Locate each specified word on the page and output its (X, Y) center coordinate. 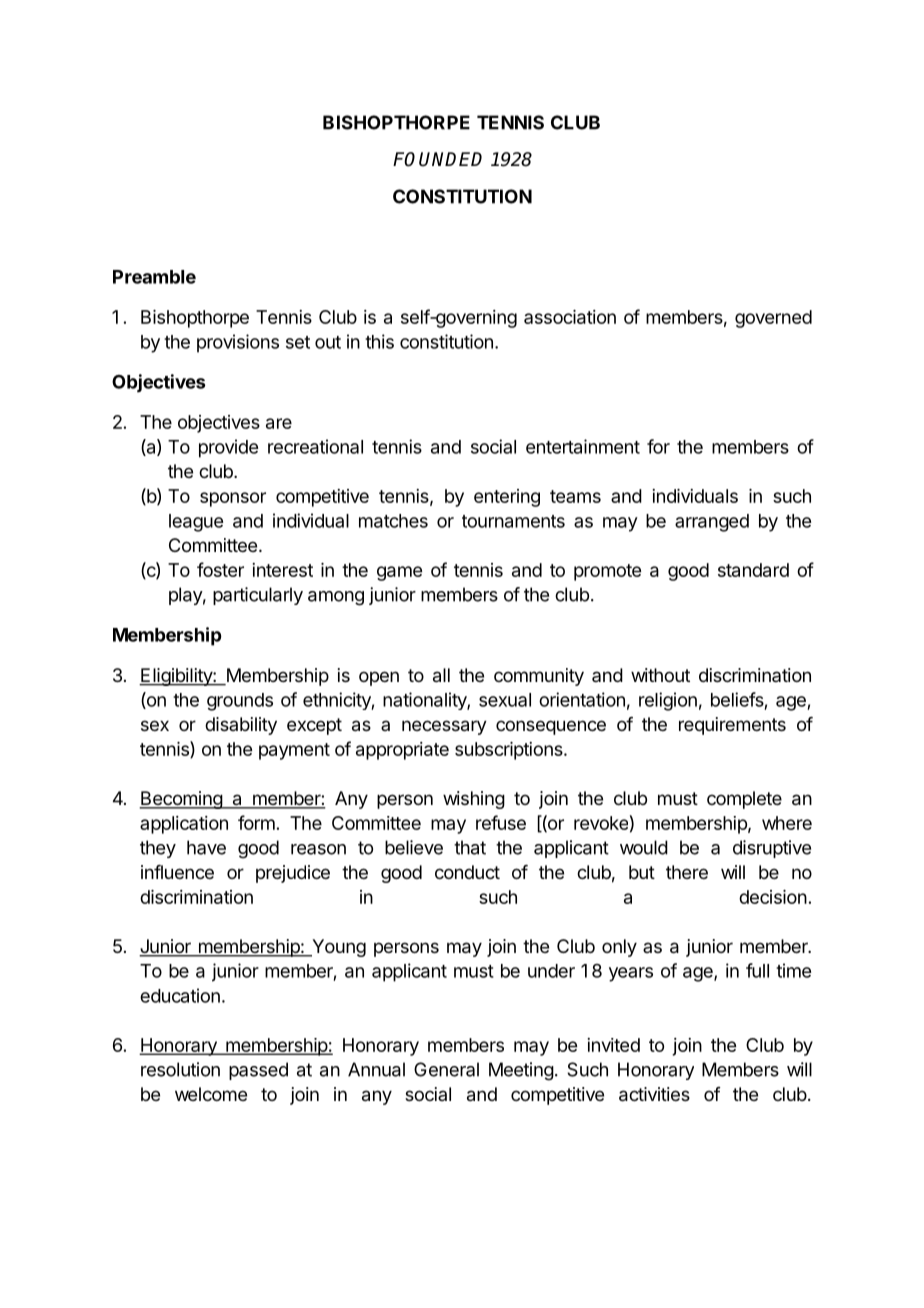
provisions (238, 343)
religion (668, 701)
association (570, 317)
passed (258, 1071)
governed (773, 319)
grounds (240, 702)
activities (654, 1094)
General (446, 1069)
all (441, 675)
